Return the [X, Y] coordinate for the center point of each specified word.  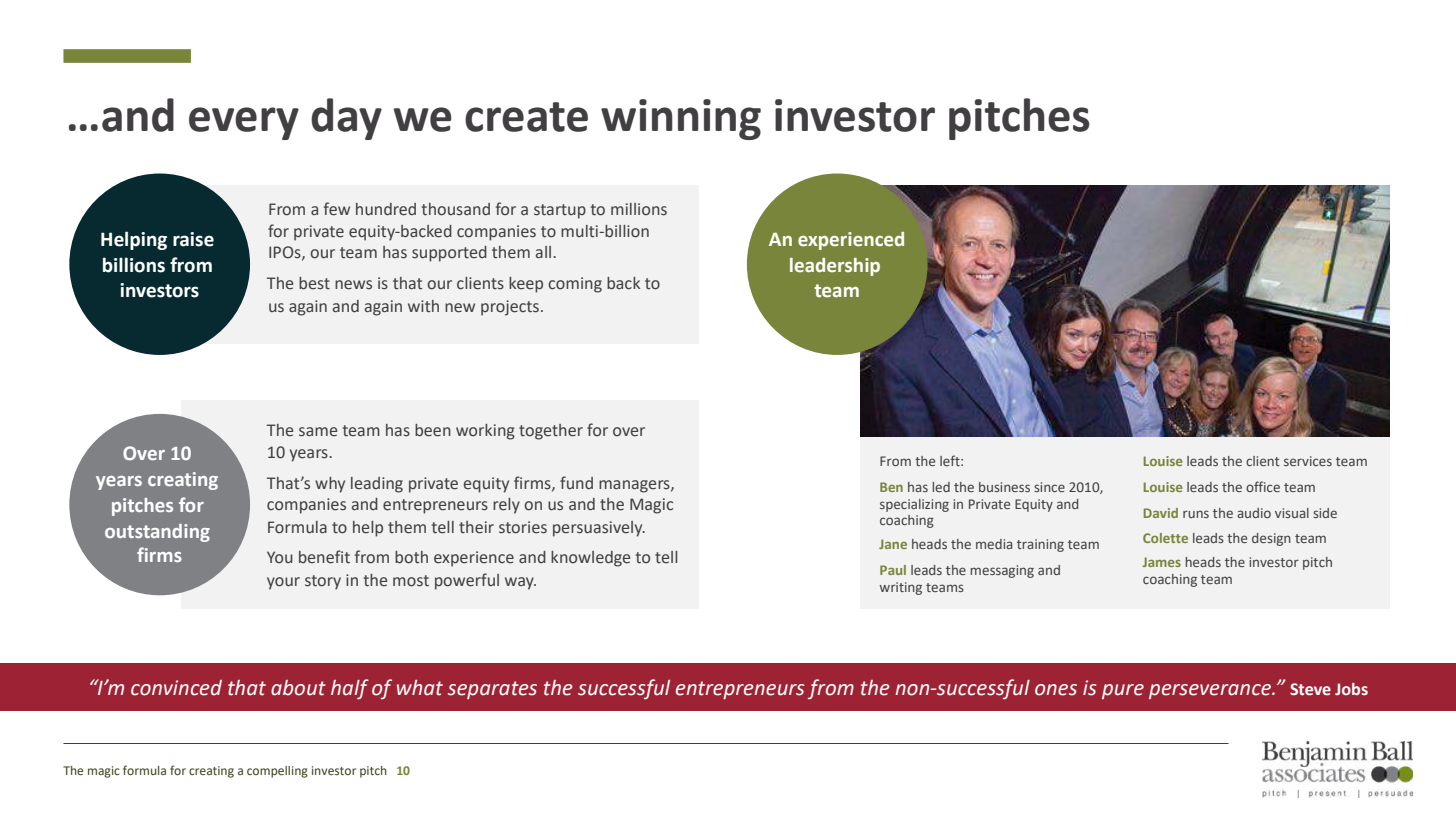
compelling [277, 772]
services [1308, 461]
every [244, 123]
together [551, 432]
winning [681, 119]
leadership [835, 267]
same [318, 432]
